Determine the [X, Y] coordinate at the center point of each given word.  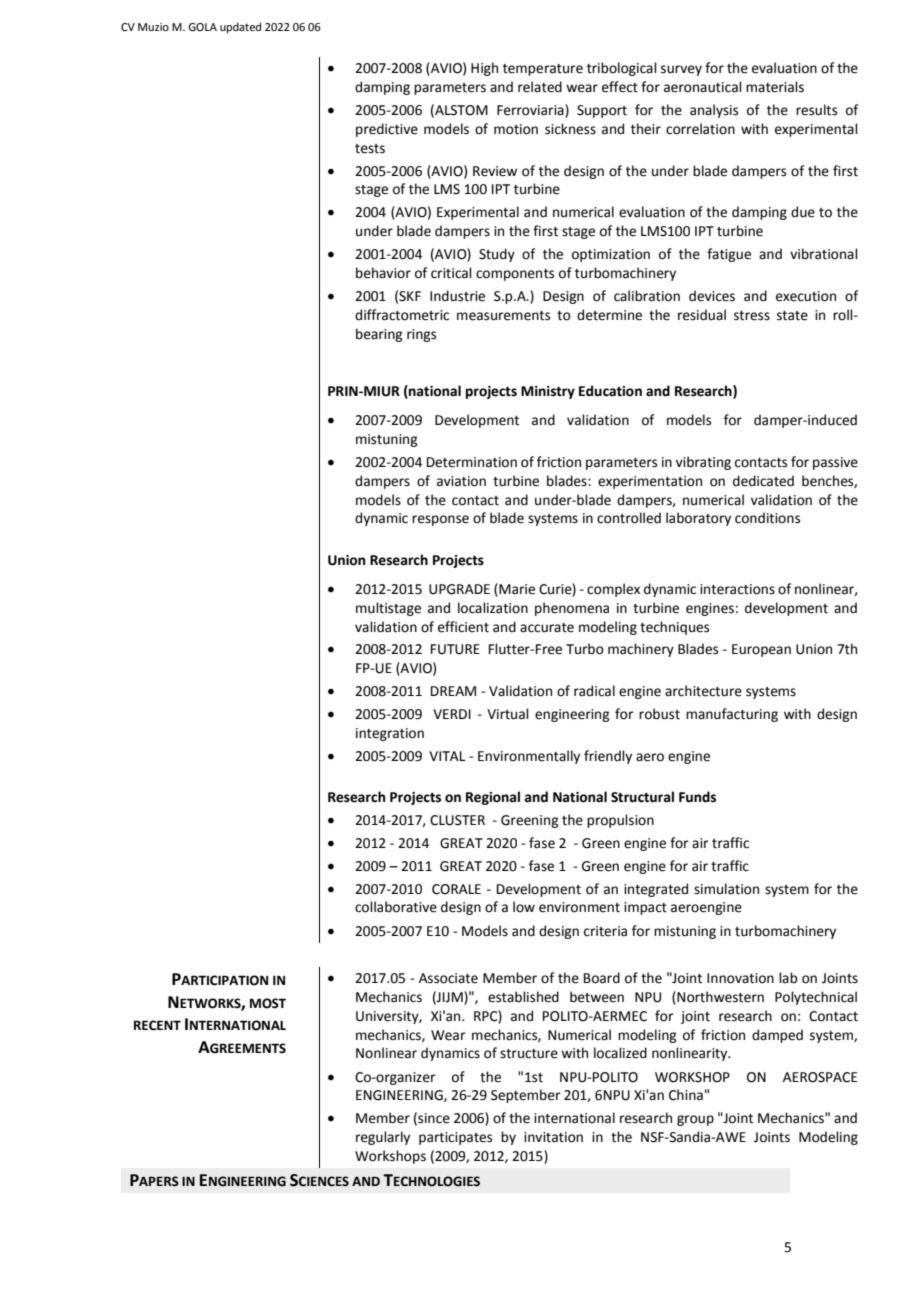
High [484, 69]
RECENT [157, 1025]
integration [390, 734]
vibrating [703, 463]
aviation [461, 481]
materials [775, 87]
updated [240, 28]
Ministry [548, 392]
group [695, 1120]
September [526, 1096]
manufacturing [732, 715]
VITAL [447, 756]
